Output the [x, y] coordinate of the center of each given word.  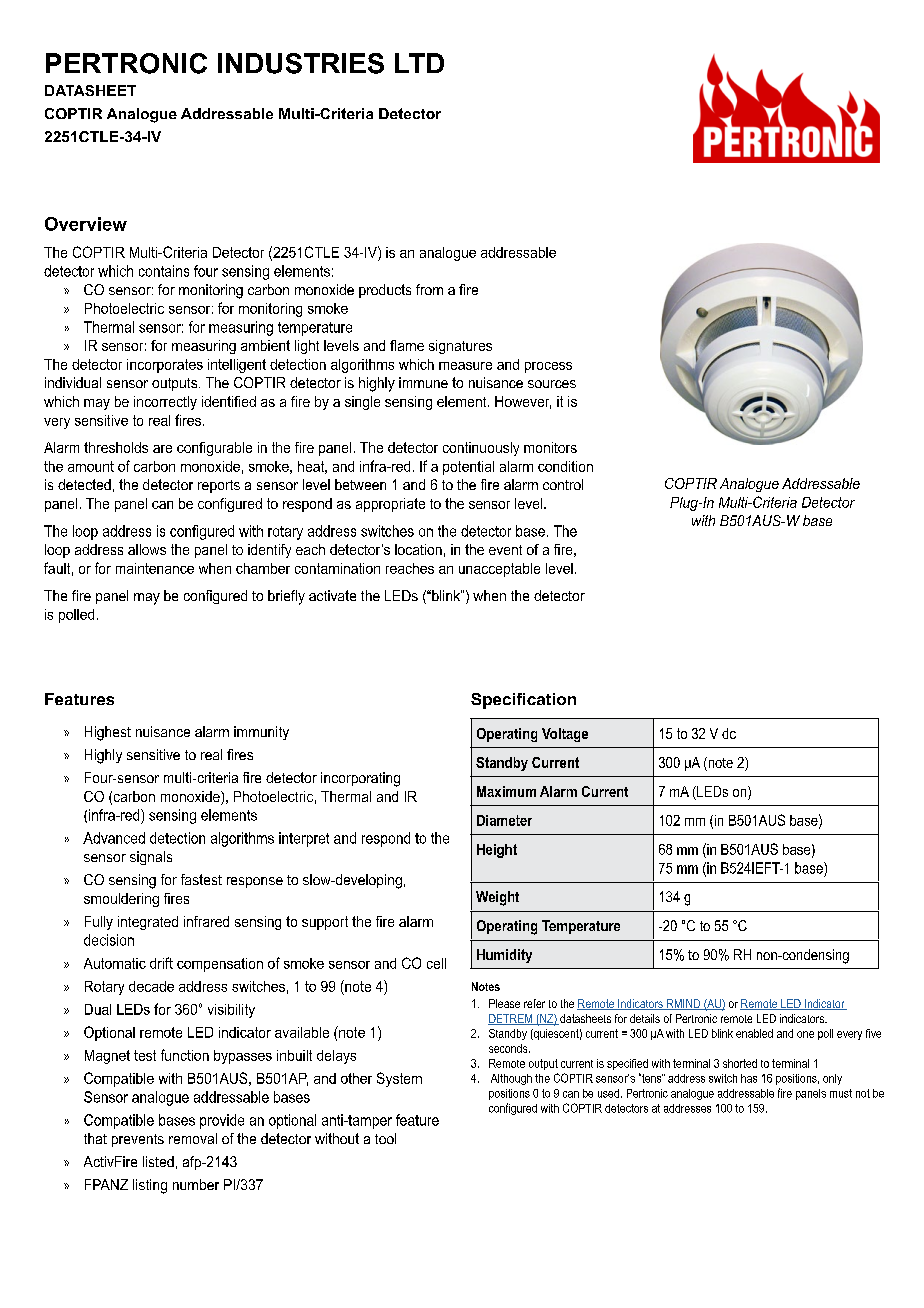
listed [158, 1161]
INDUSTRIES [301, 63]
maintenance [155, 568]
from [429, 289]
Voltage [565, 735]
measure [465, 366]
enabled [754, 1033]
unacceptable [499, 570]
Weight [497, 898]
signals [151, 858]
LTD [419, 63]
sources [552, 384]
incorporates [165, 366]
